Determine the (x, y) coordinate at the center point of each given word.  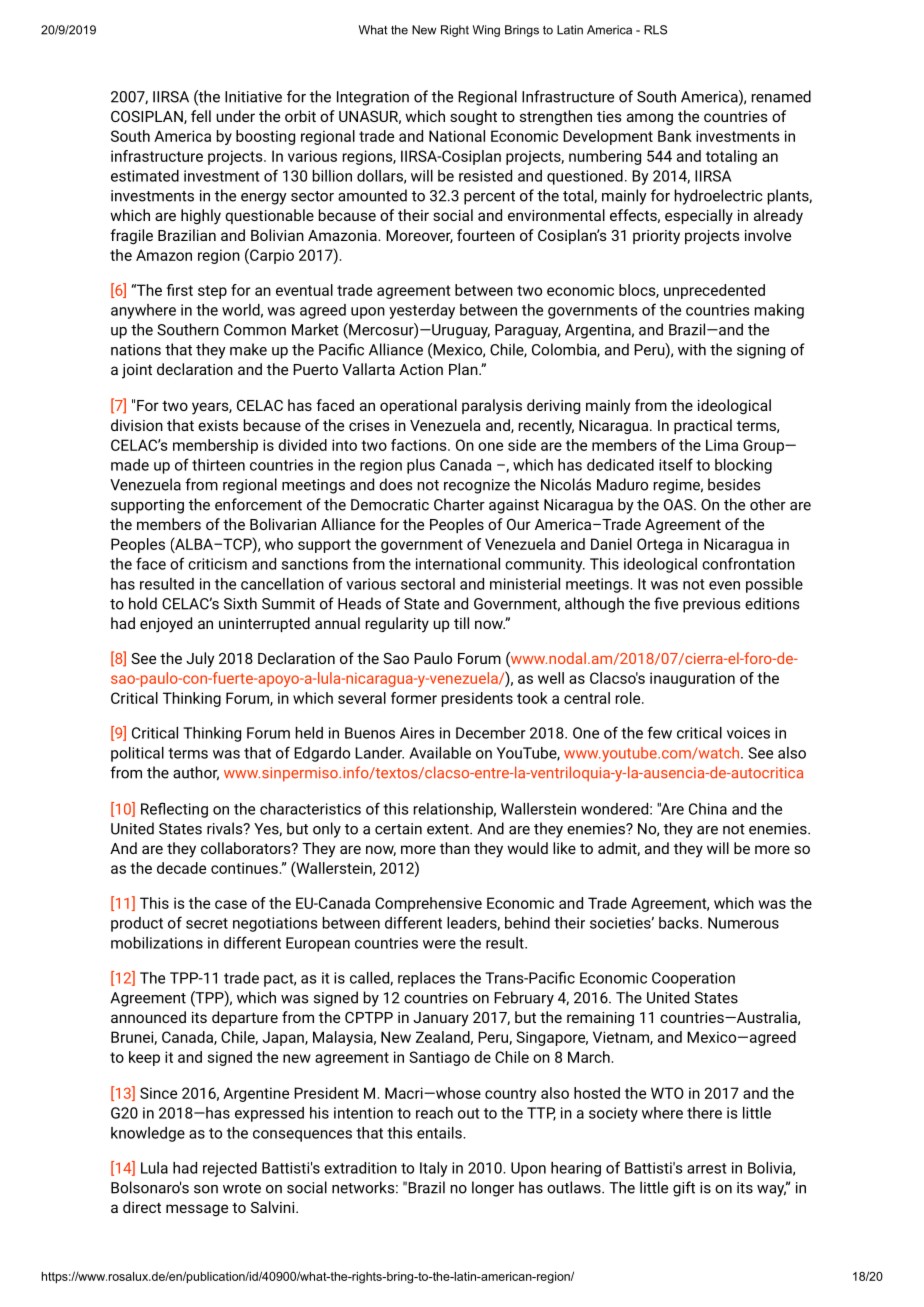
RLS (655, 30)
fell (201, 116)
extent (449, 829)
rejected (230, 1169)
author (196, 773)
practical (703, 426)
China (708, 809)
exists (218, 425)
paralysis (492, 407)
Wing (486, 31)
